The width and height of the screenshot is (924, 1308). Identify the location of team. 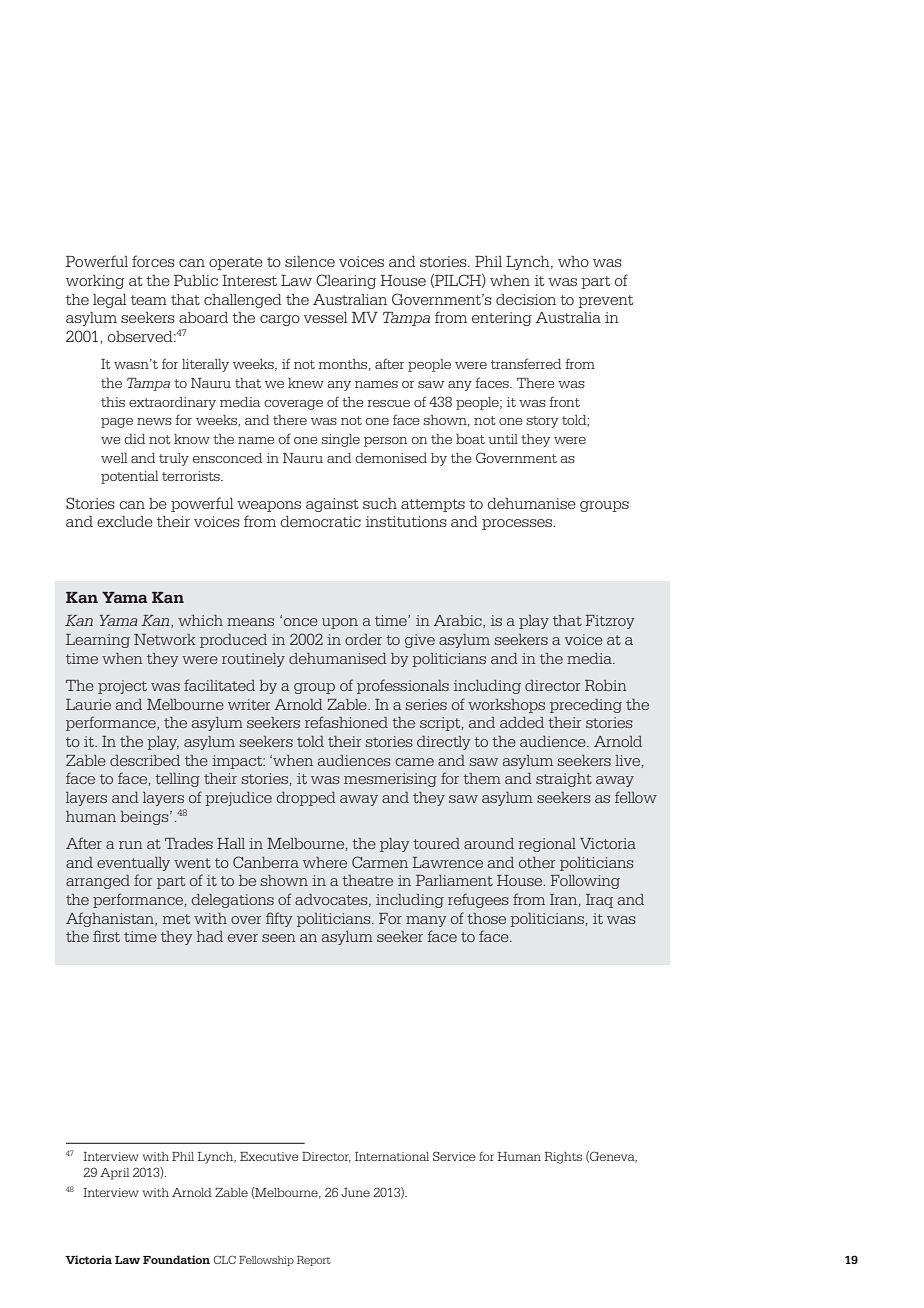
(149, 300).
